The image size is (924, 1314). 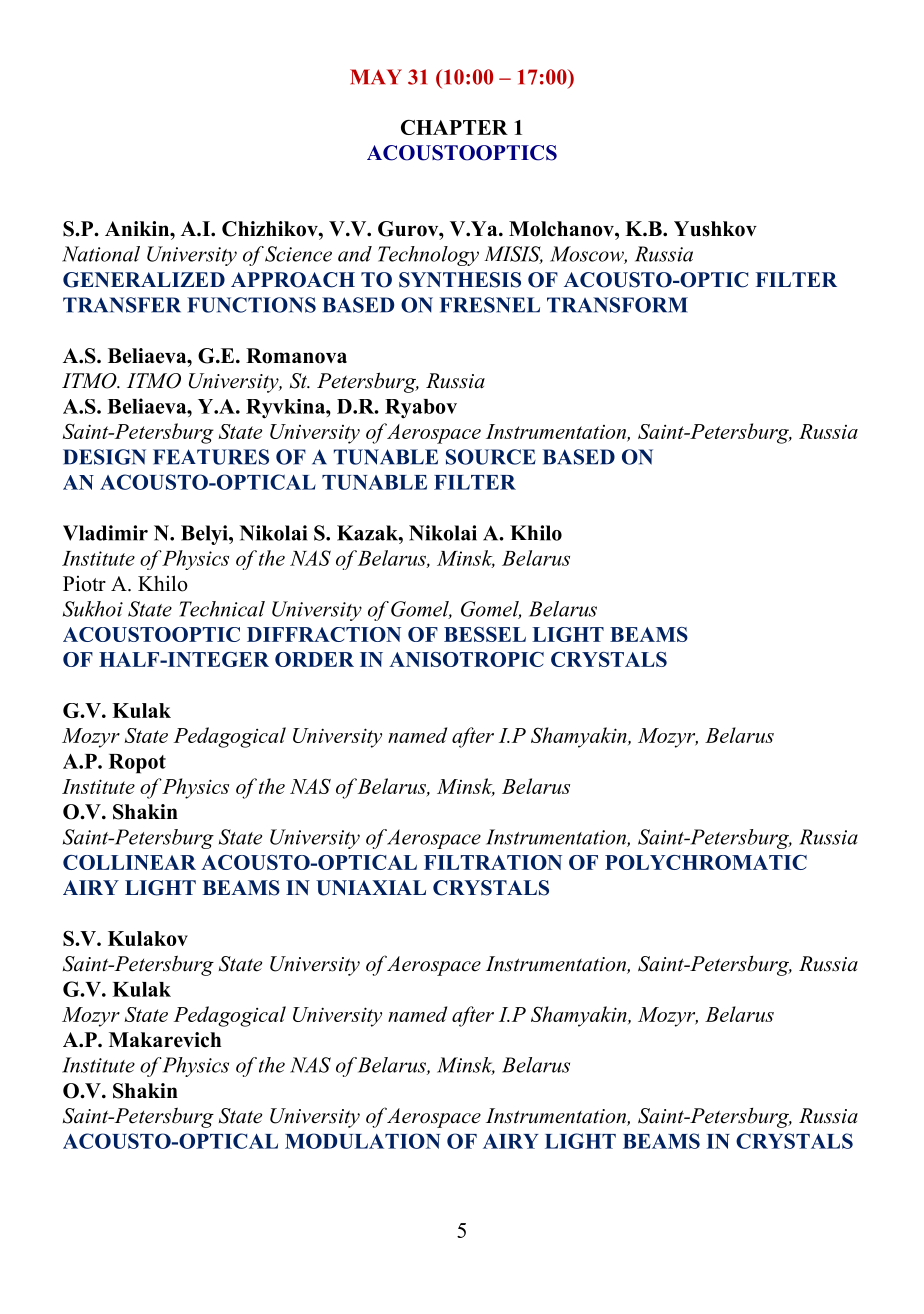 What do you see at coordinates (363, 1141) in the screenshot?
I see `MODULATION` at bounding box center [363, 1141].
